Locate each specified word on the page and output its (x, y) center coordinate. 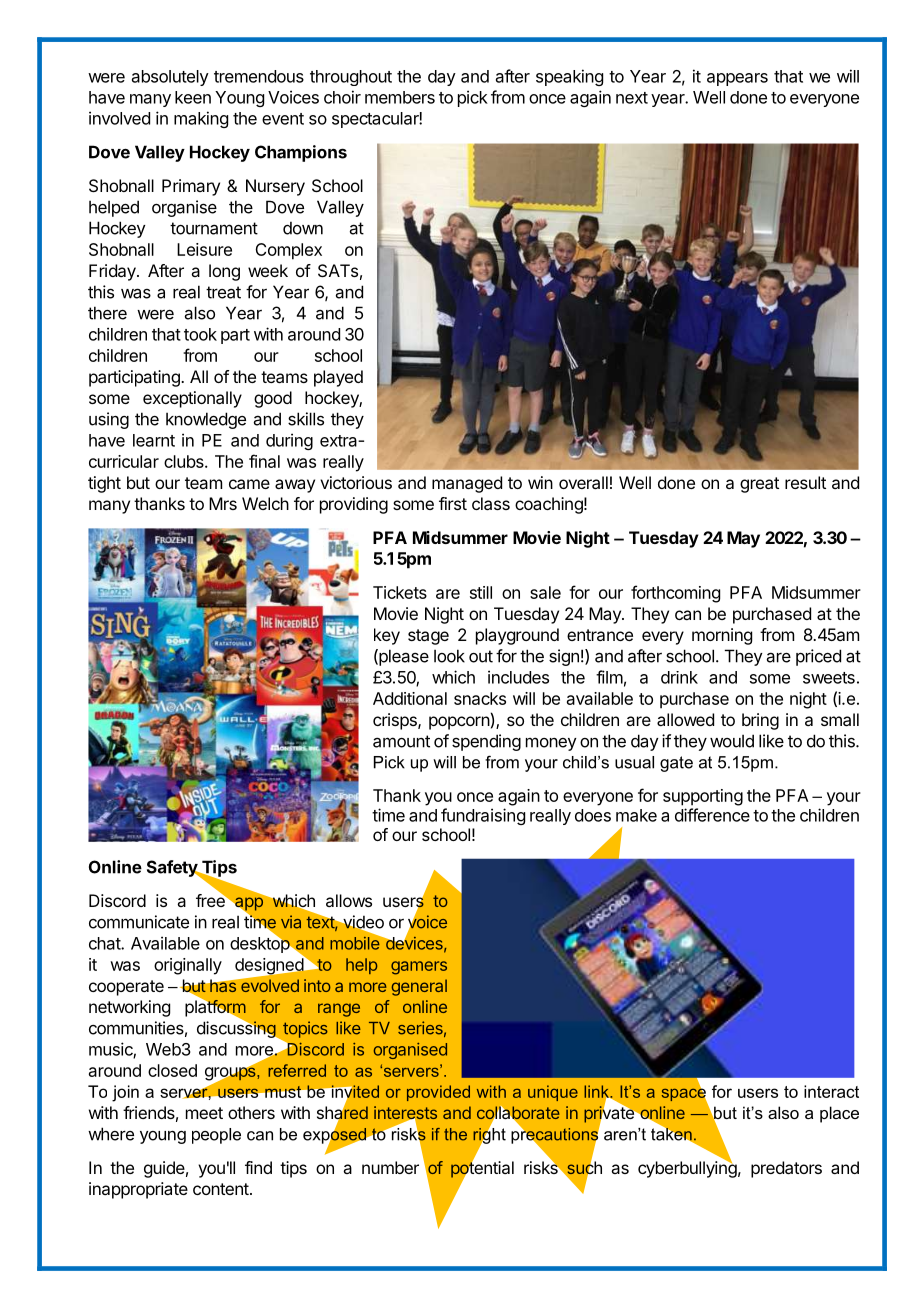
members (400, 97)
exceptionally (192, 399)
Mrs (223, 503)
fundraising (483, 816)
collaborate (518, 1114)
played (338, 378)
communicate (139, 922)
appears (737, 79)
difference (712, 815)
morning (722, 636)
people (216, 1136)
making (201, 119)
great (759, 485)
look (449, 656)
